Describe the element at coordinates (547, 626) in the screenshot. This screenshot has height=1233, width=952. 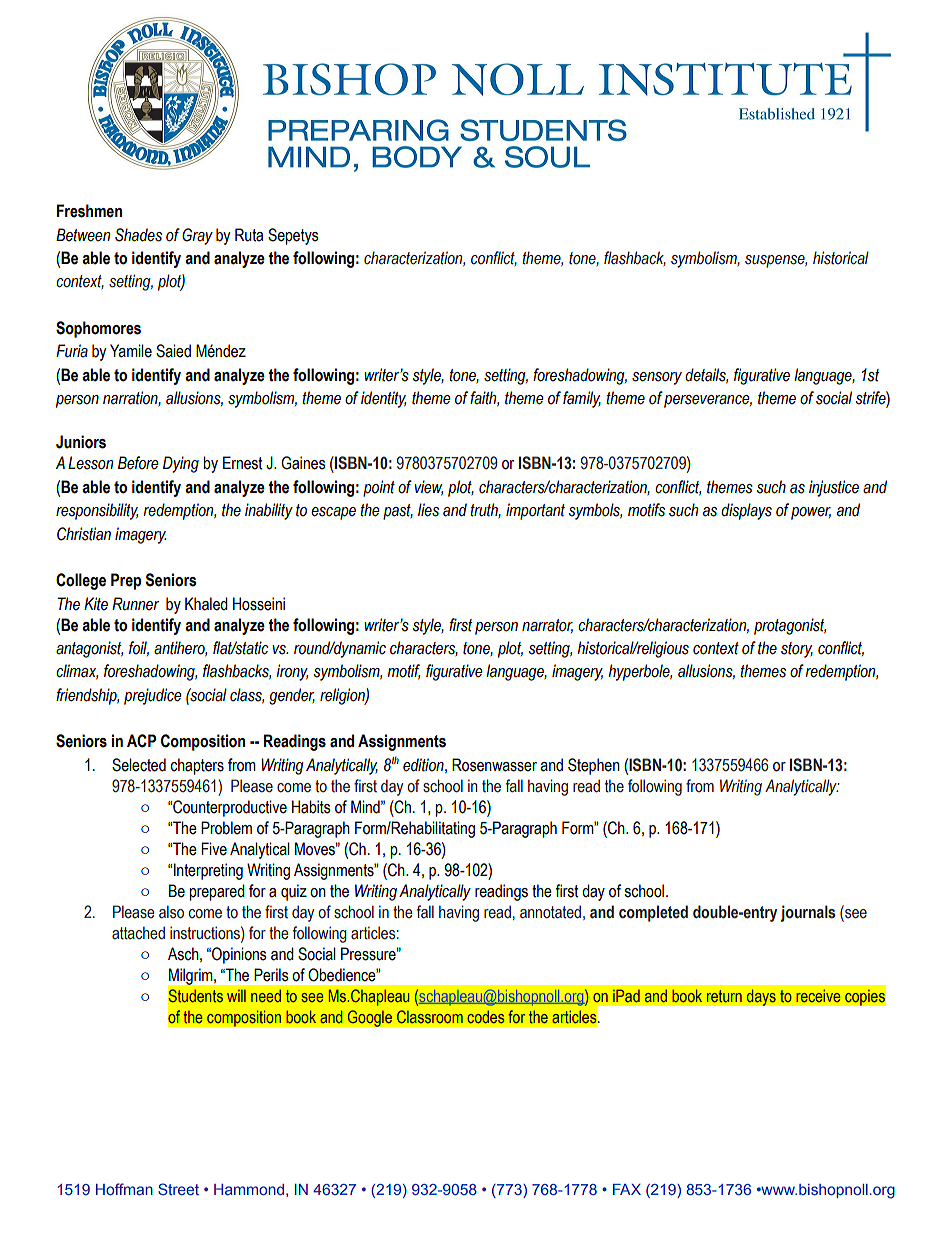
I see `narrator` at that location.
